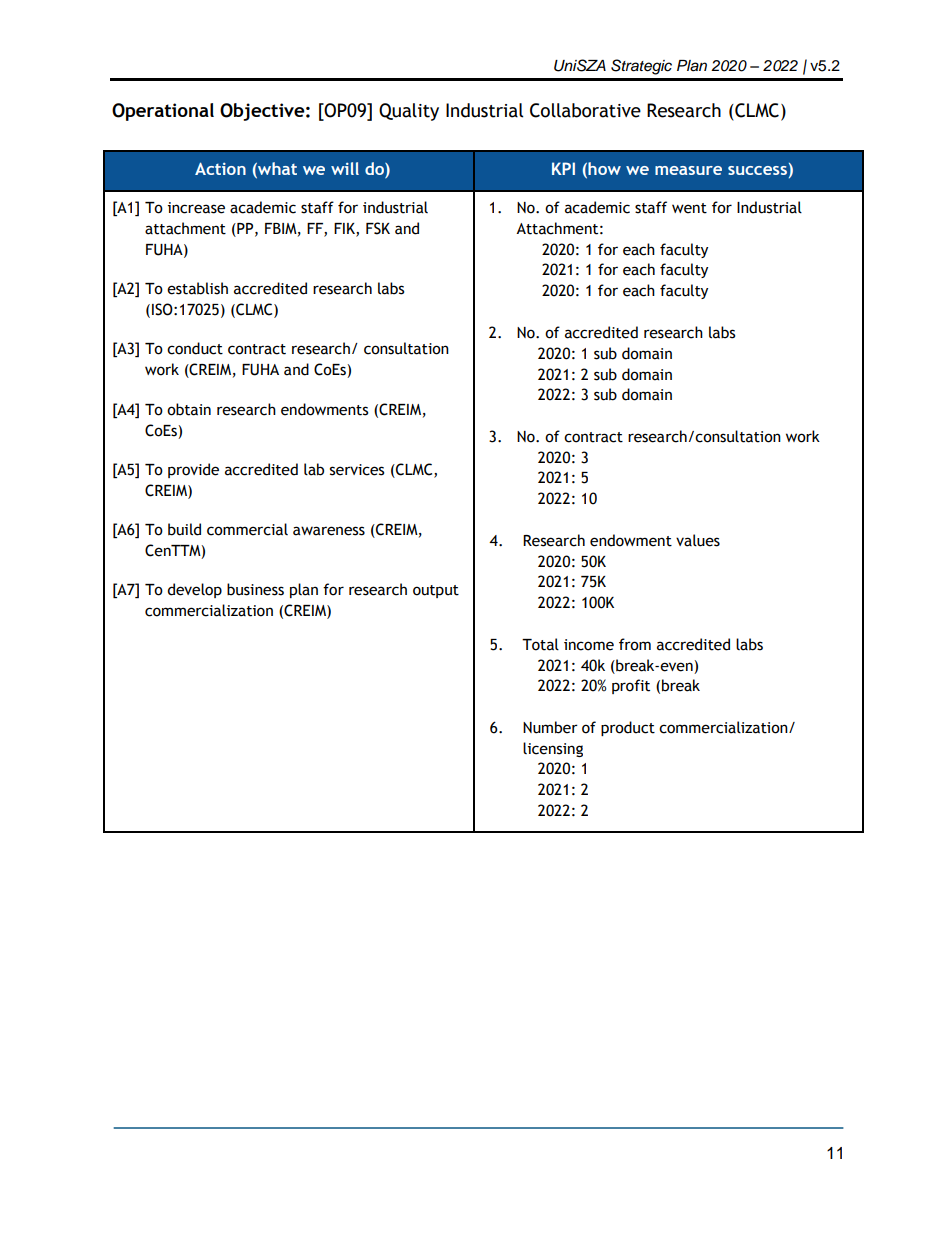  Describe the element at coordinates (698, 540) in the screenshot. I see `values` at that location.
